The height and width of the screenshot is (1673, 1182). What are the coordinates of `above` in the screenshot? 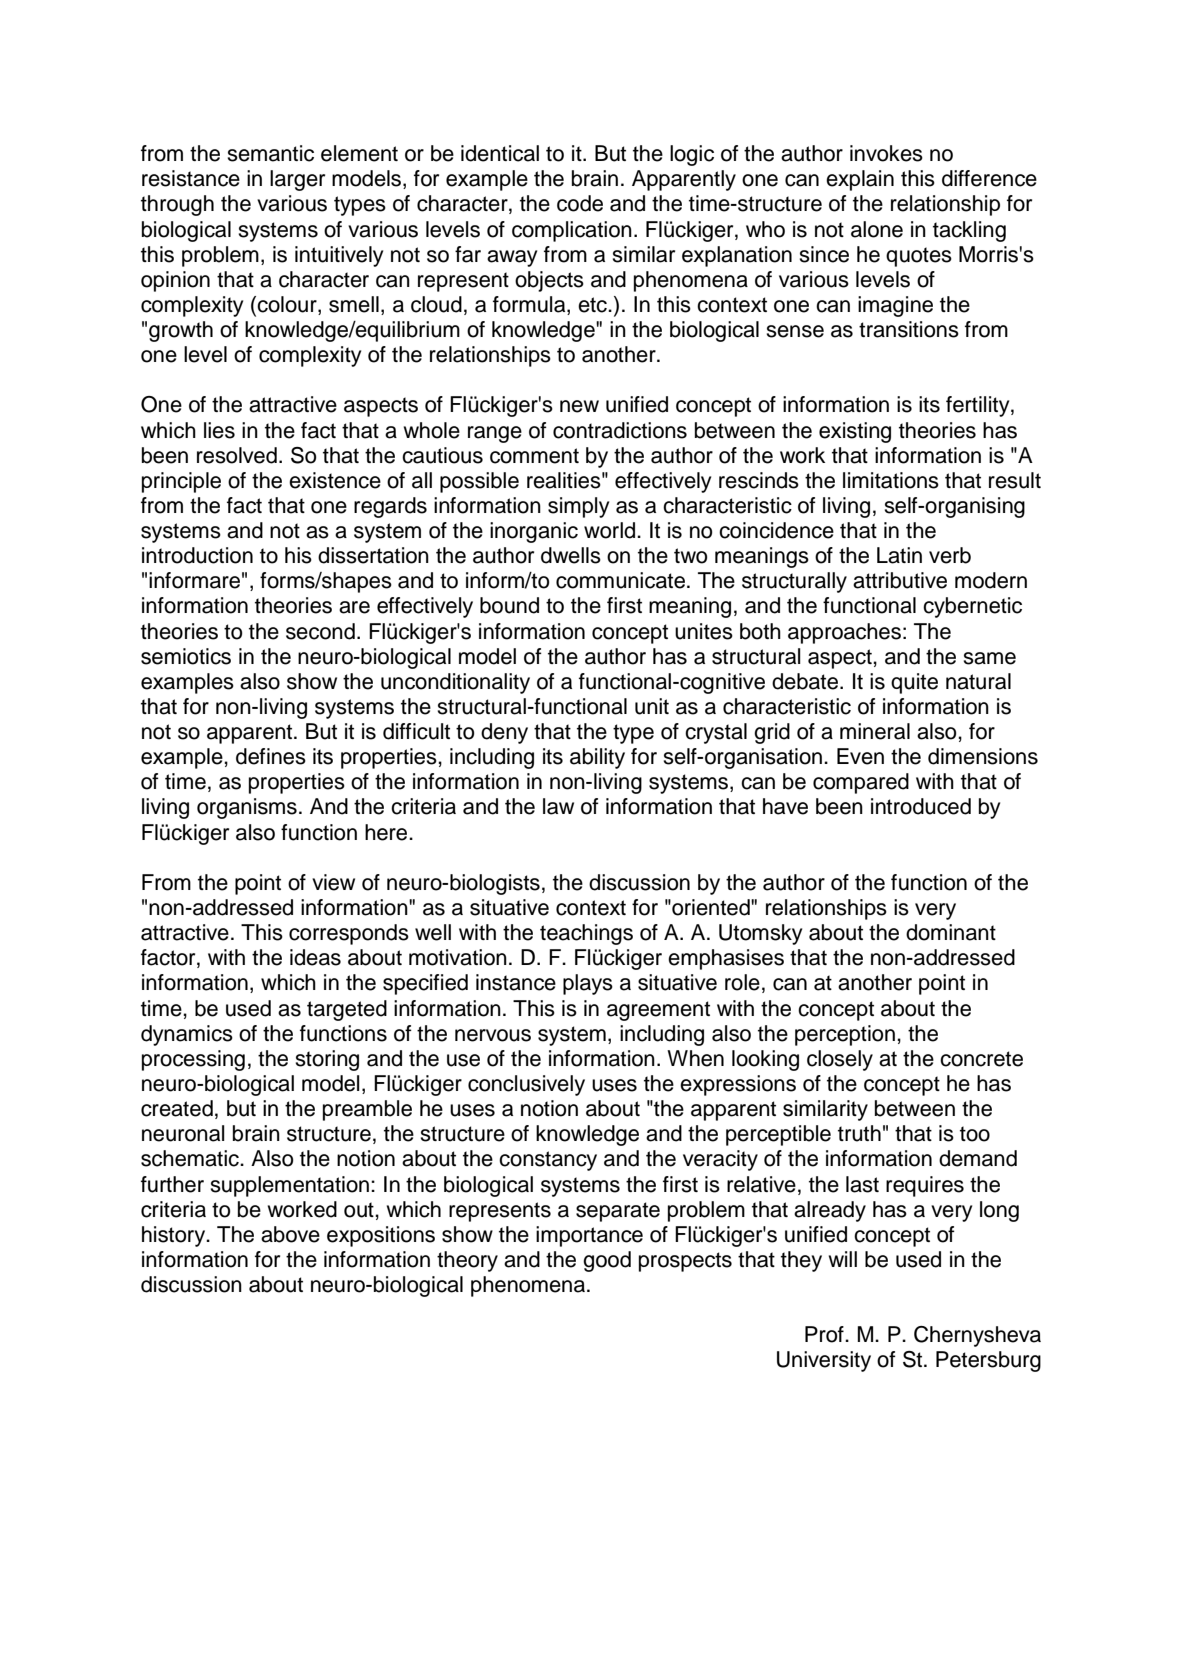 It's located at (290, 1234).
